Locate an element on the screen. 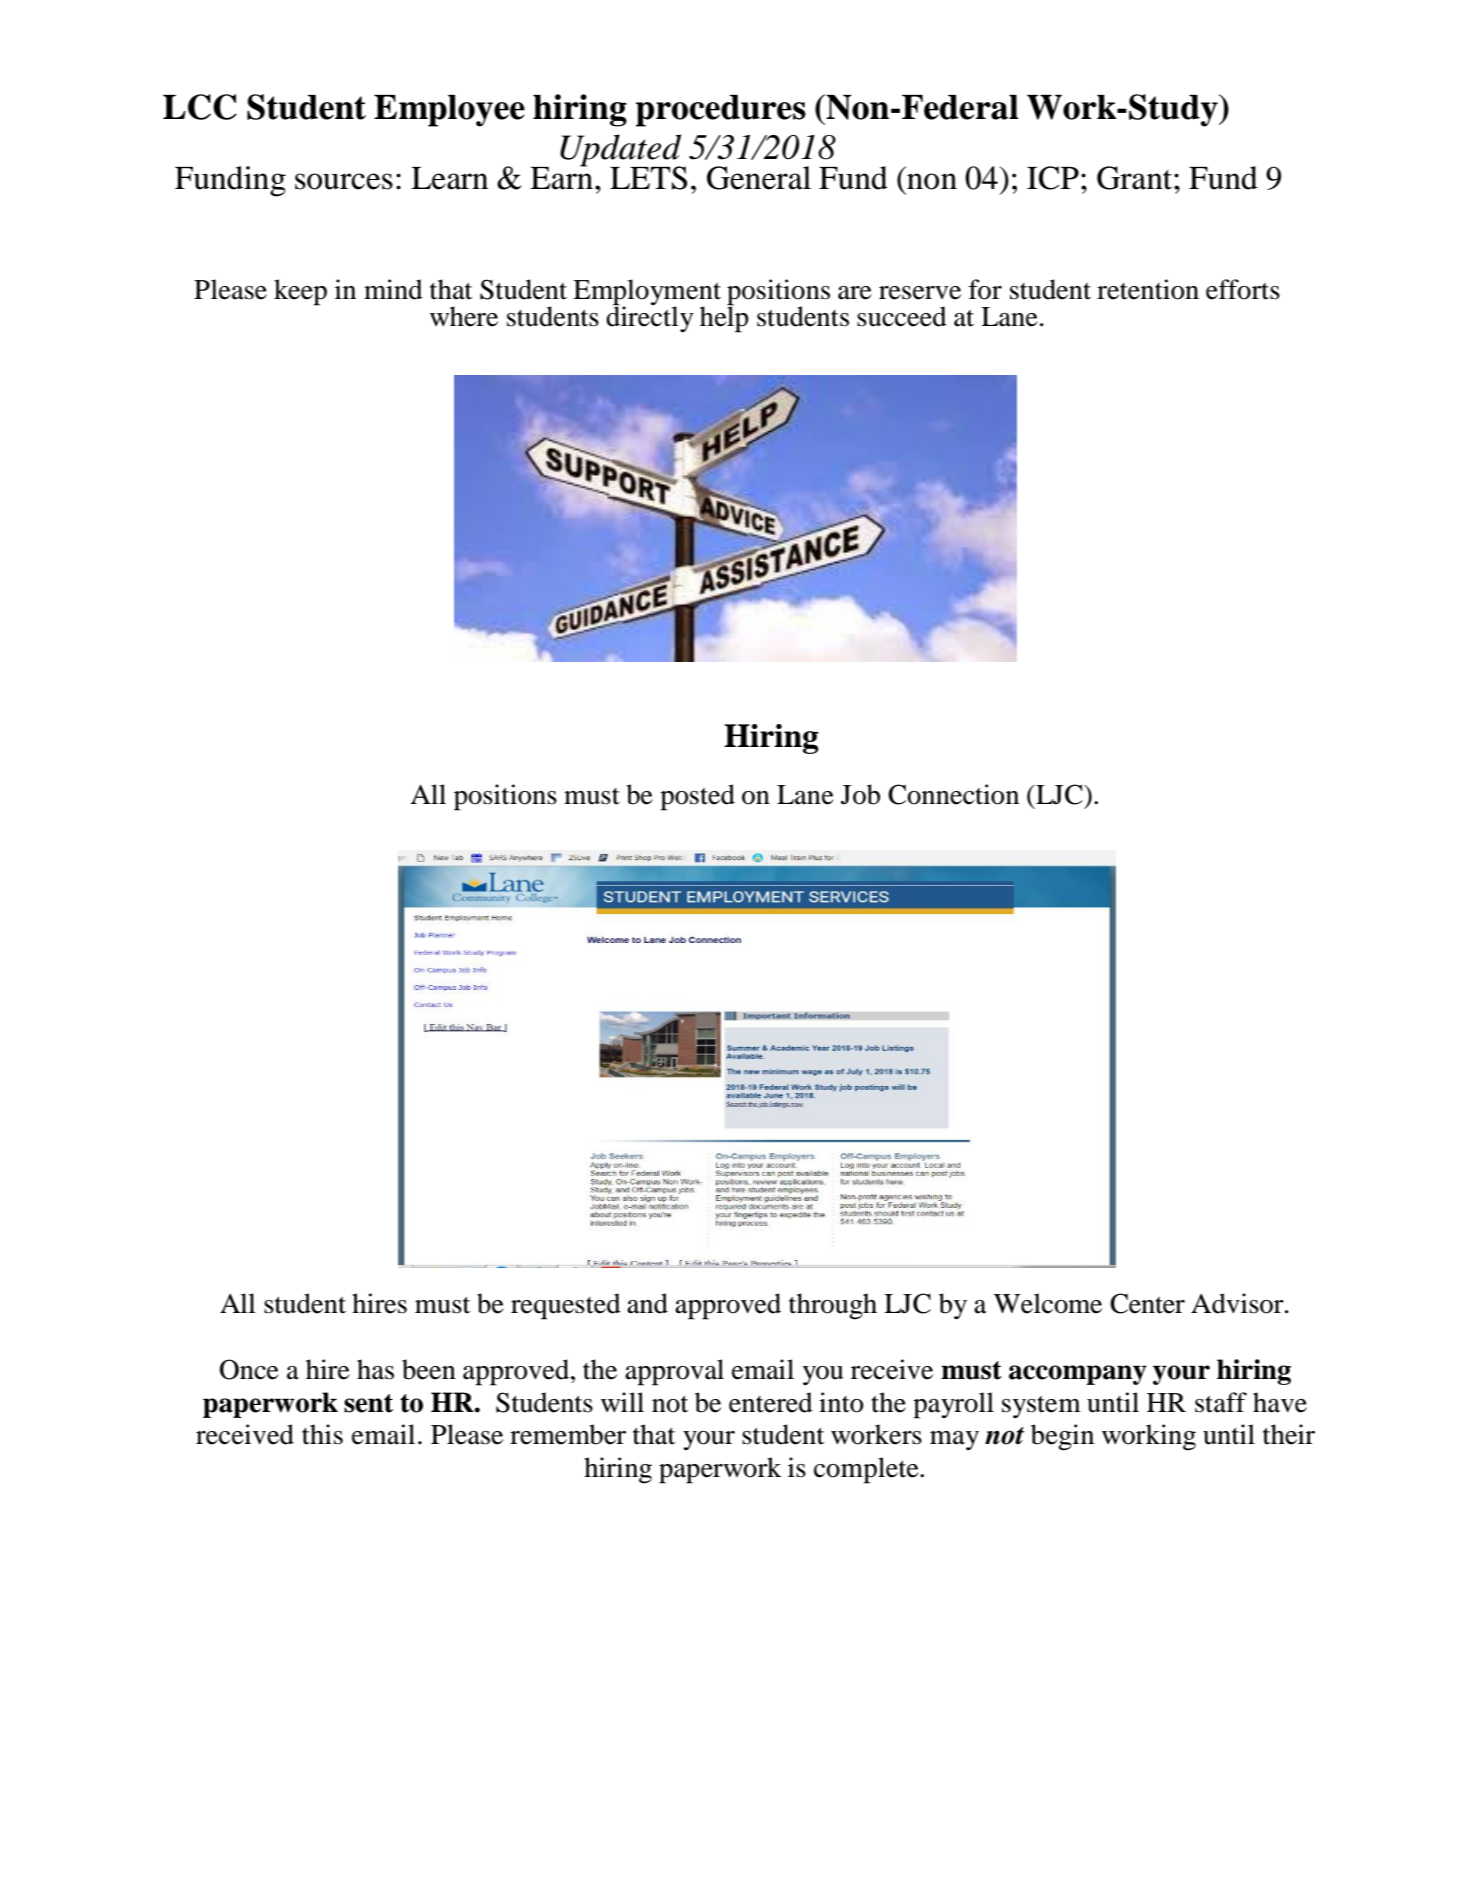 The image size is (1457, 1886). sources is located at coordinates (344, 181).
